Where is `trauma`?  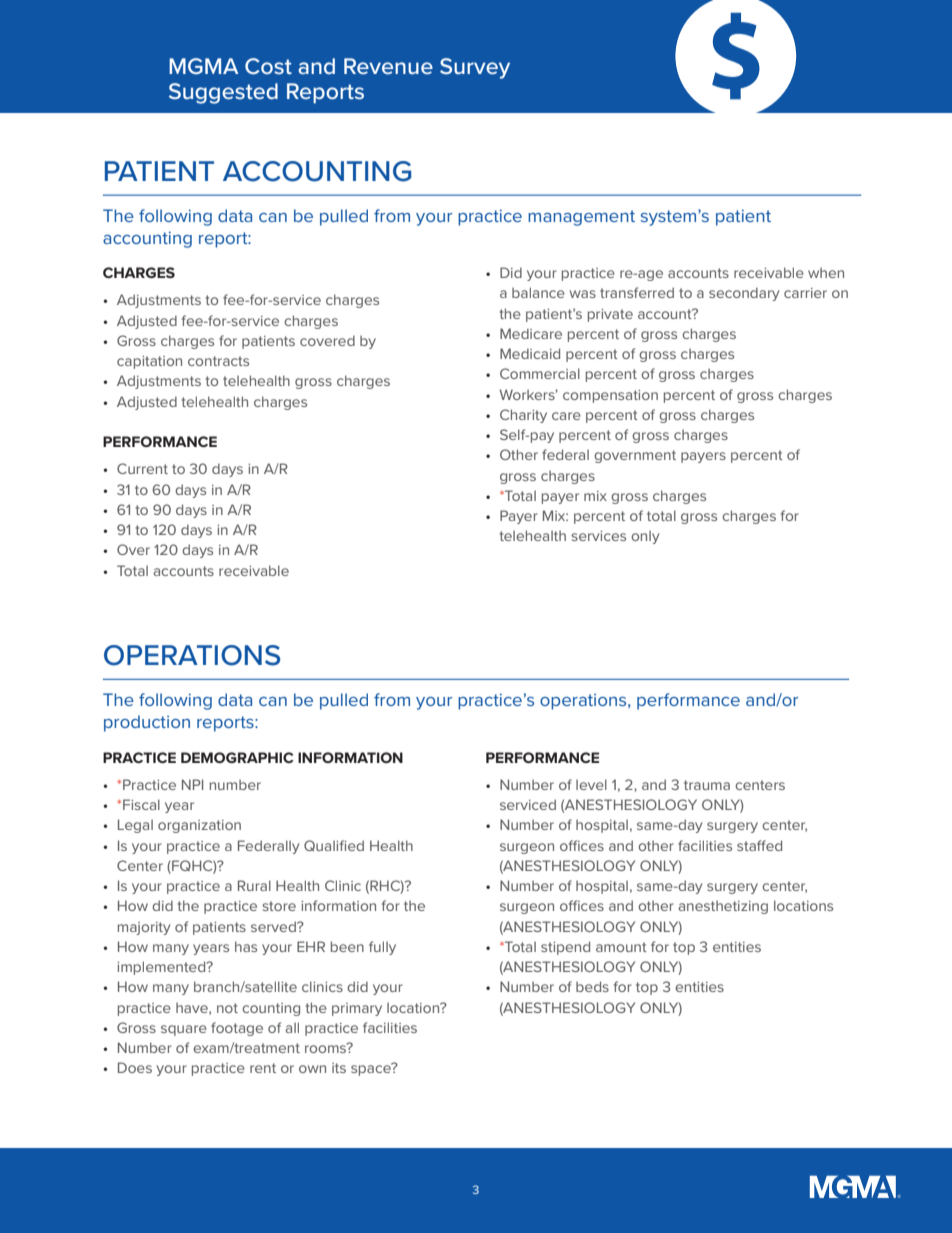
trauma is located at coordinates (707, 785).
